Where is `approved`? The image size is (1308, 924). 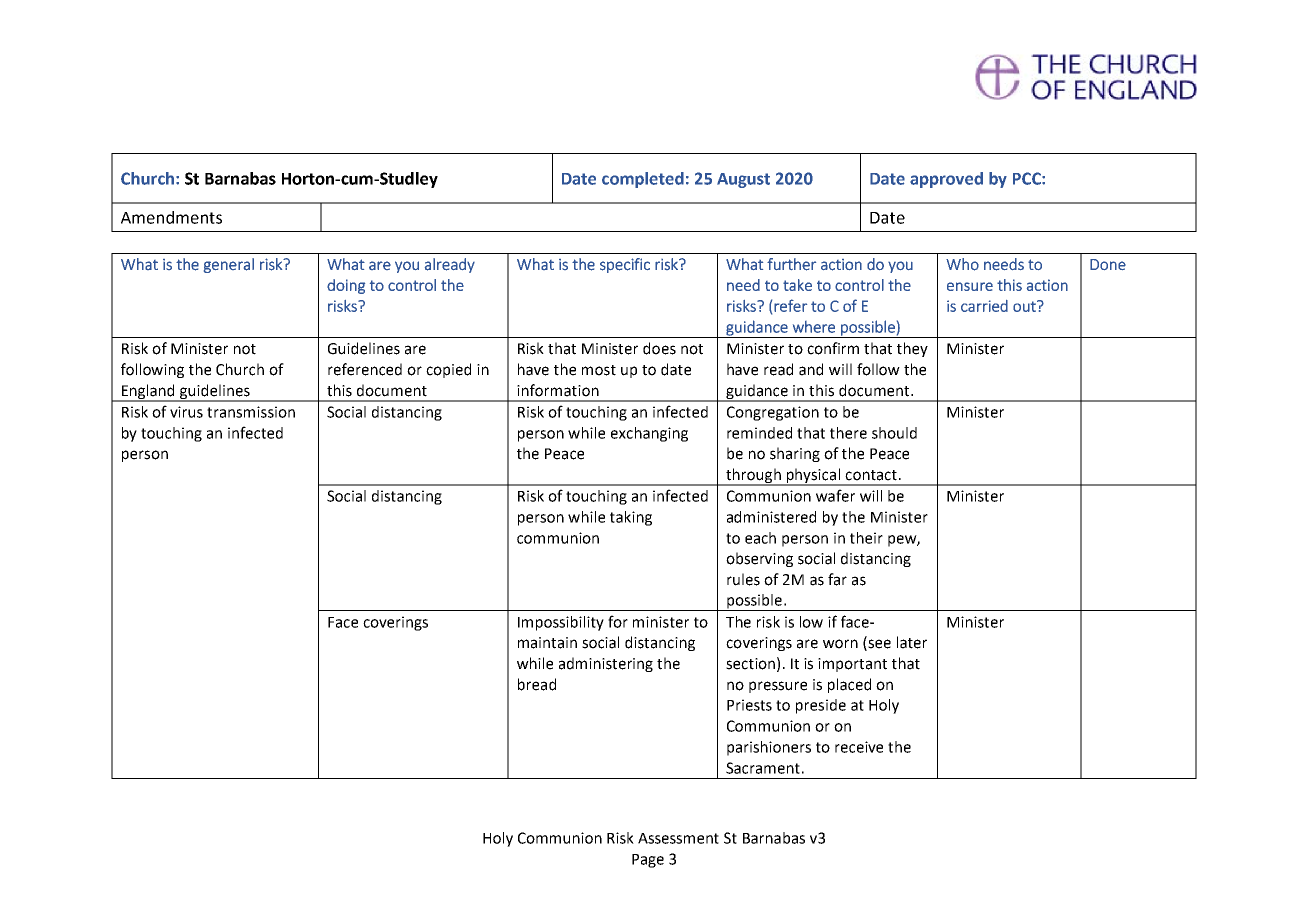 approved is located at coordinates (946, 180).
